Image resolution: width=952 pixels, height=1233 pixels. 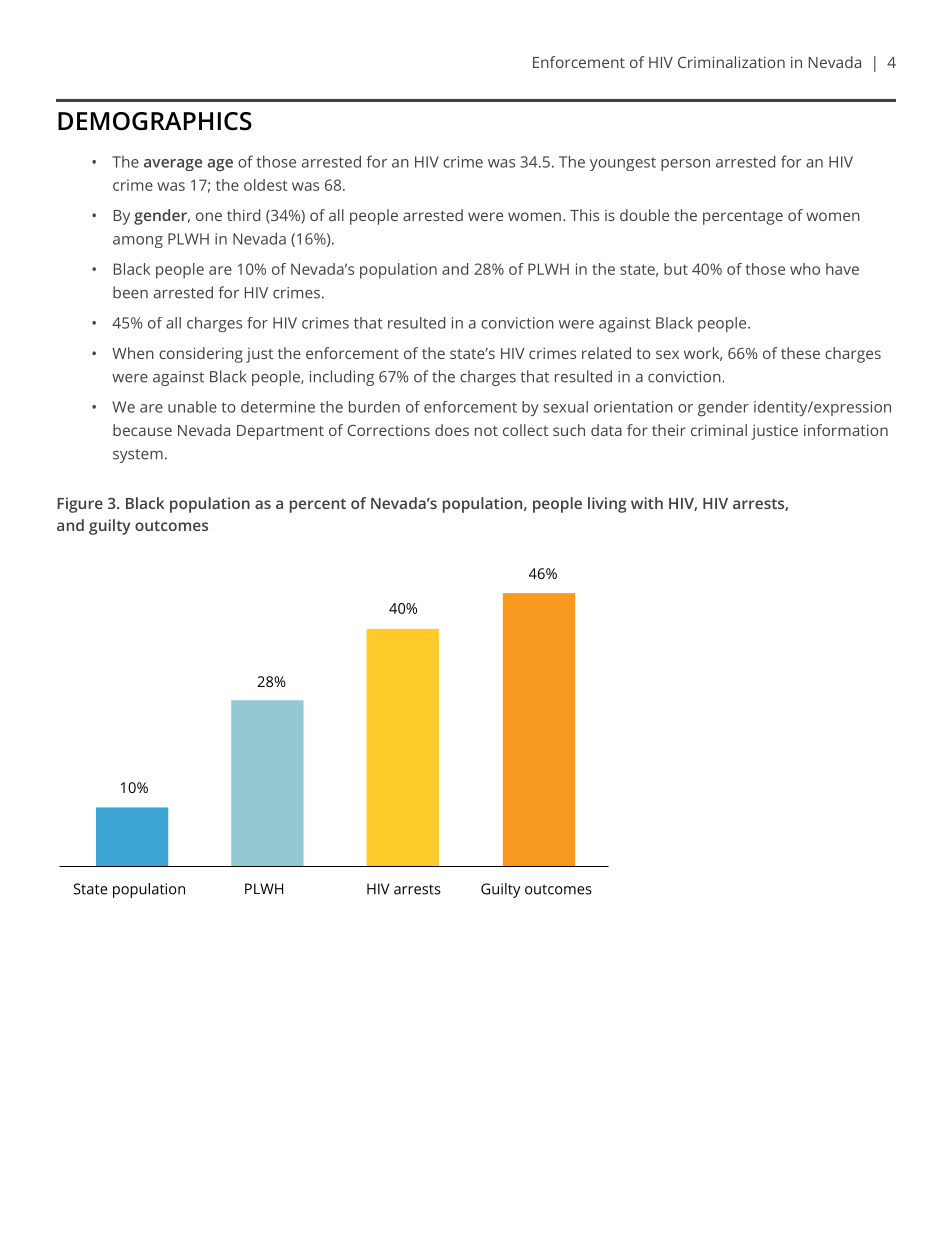 What do you see at coordinates (623, 164) in the document?
I see `youngest` at bounding box center [623, 164].
